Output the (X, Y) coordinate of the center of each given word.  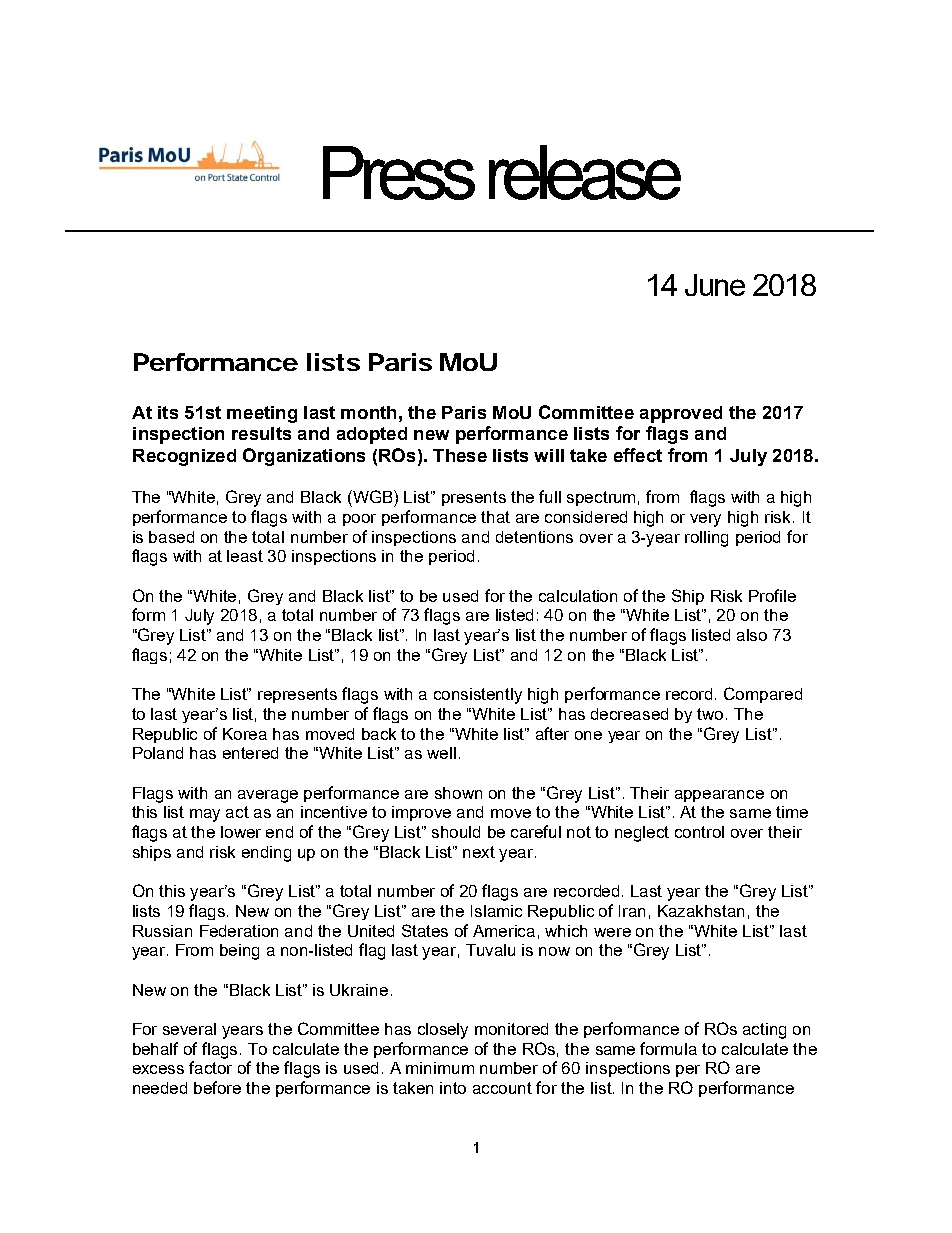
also (752, 635)
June (715, 285)
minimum (440, 1068)
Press (399, 173)
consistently (478, 696)
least (245, 556)
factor (210, 1067)
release (585, 172)
